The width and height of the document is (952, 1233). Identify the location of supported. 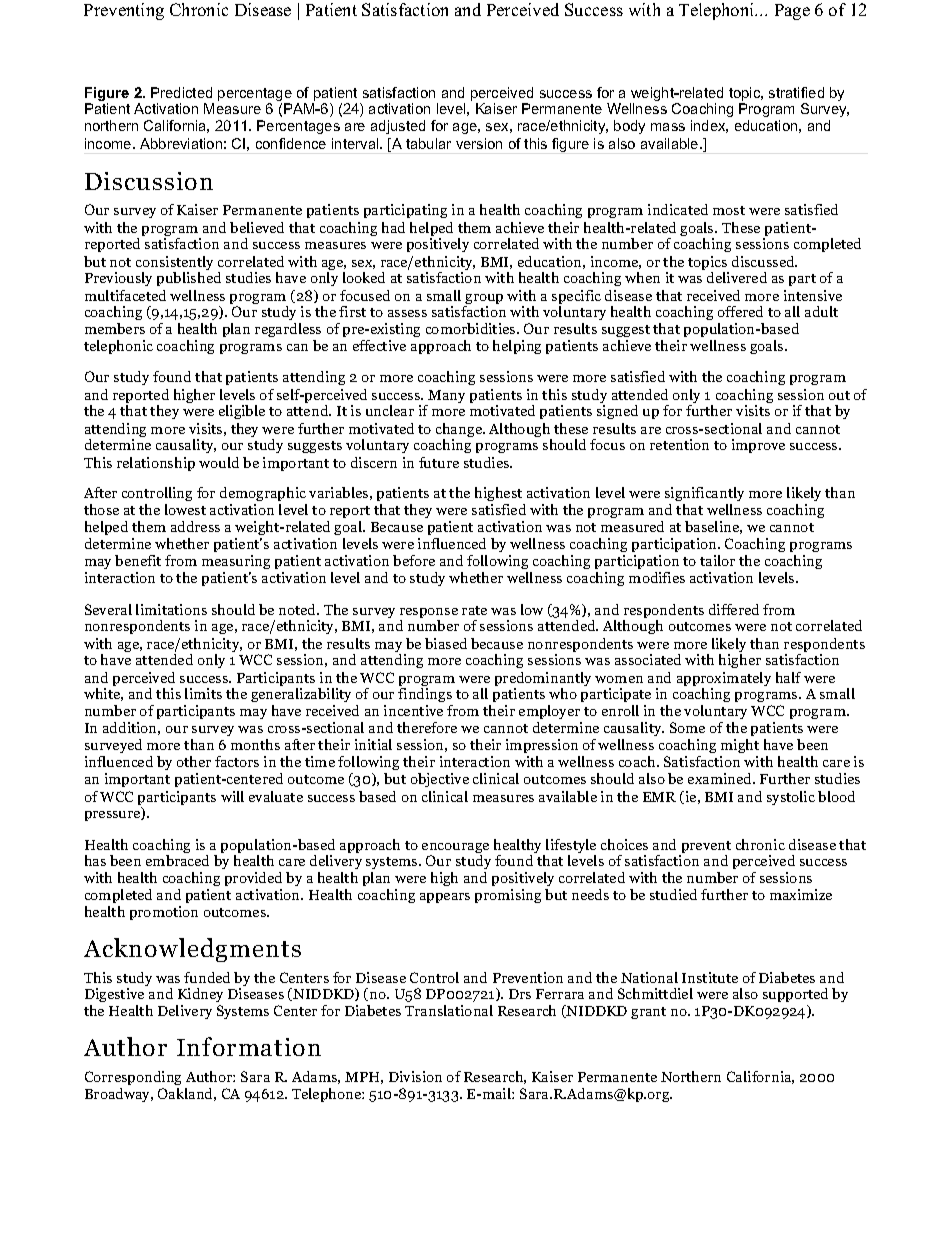
(795, 995).
